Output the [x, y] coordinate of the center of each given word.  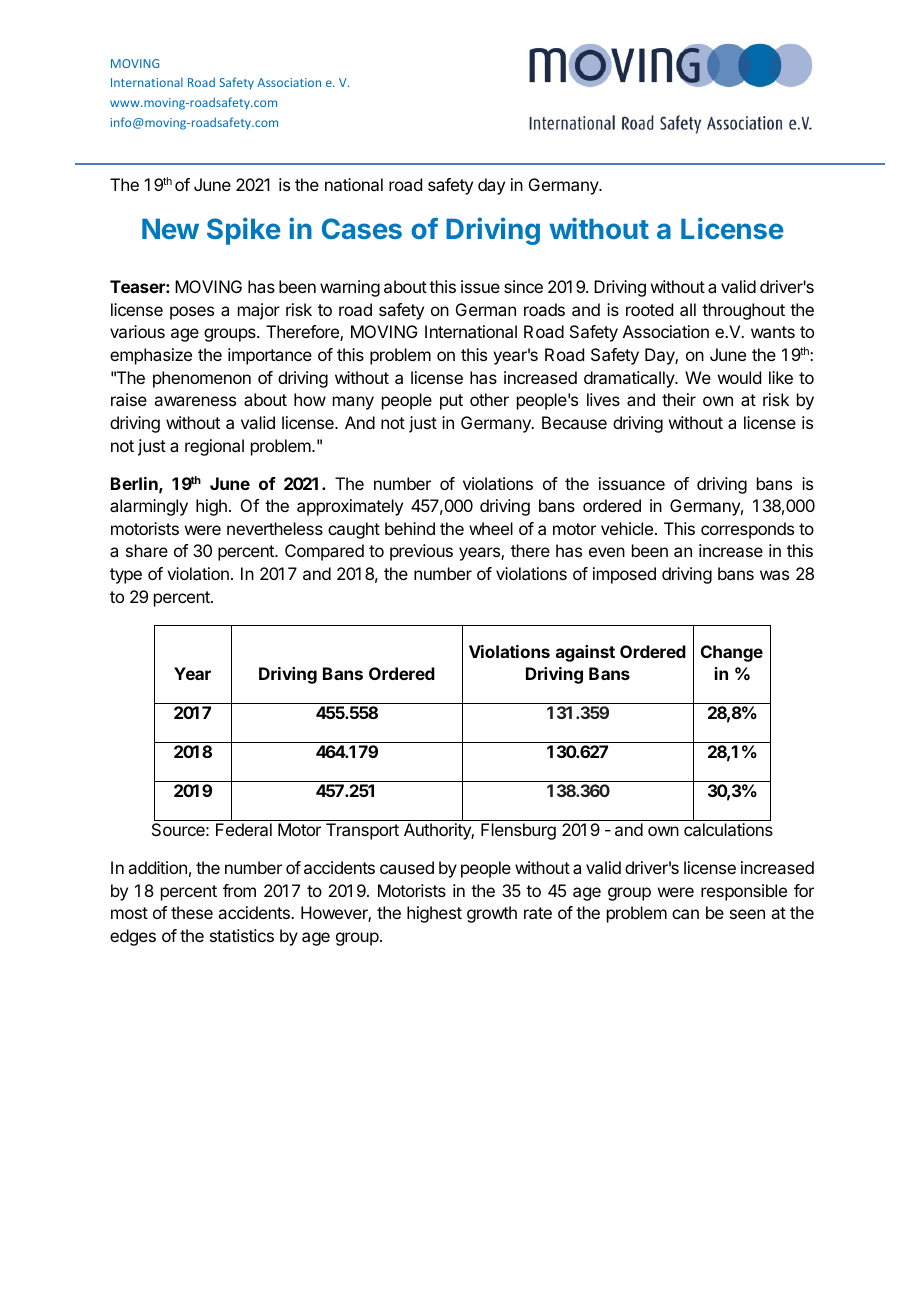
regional [214, 447]
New [170, 228]
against [585, 653]
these [192, 912]
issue [480, 286]
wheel [491, 528]
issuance [632, 483]
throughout [743, 311]
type [126, 576]
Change [732, 653]
